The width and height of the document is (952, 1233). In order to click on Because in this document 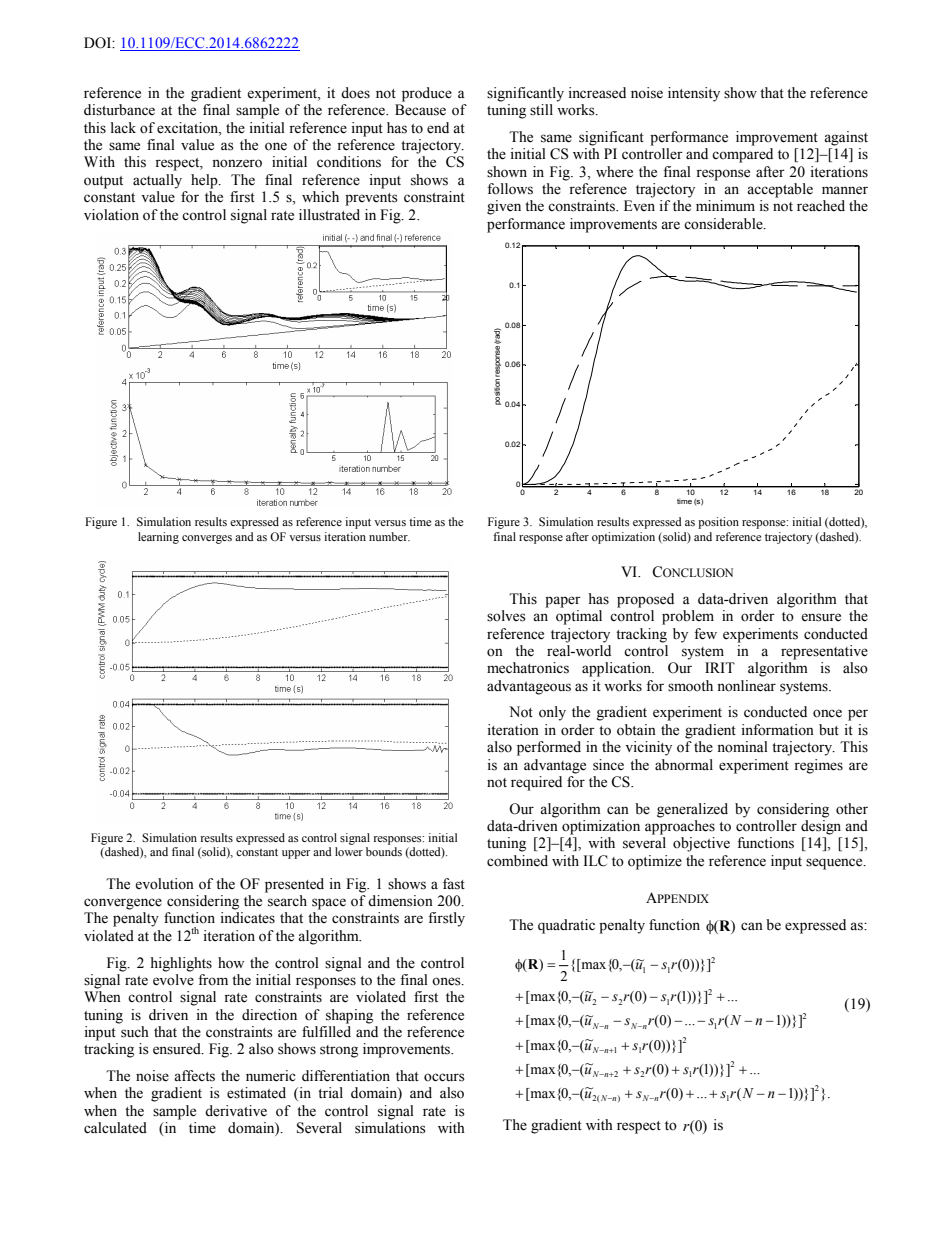, I will do `click(420, 110)`.
